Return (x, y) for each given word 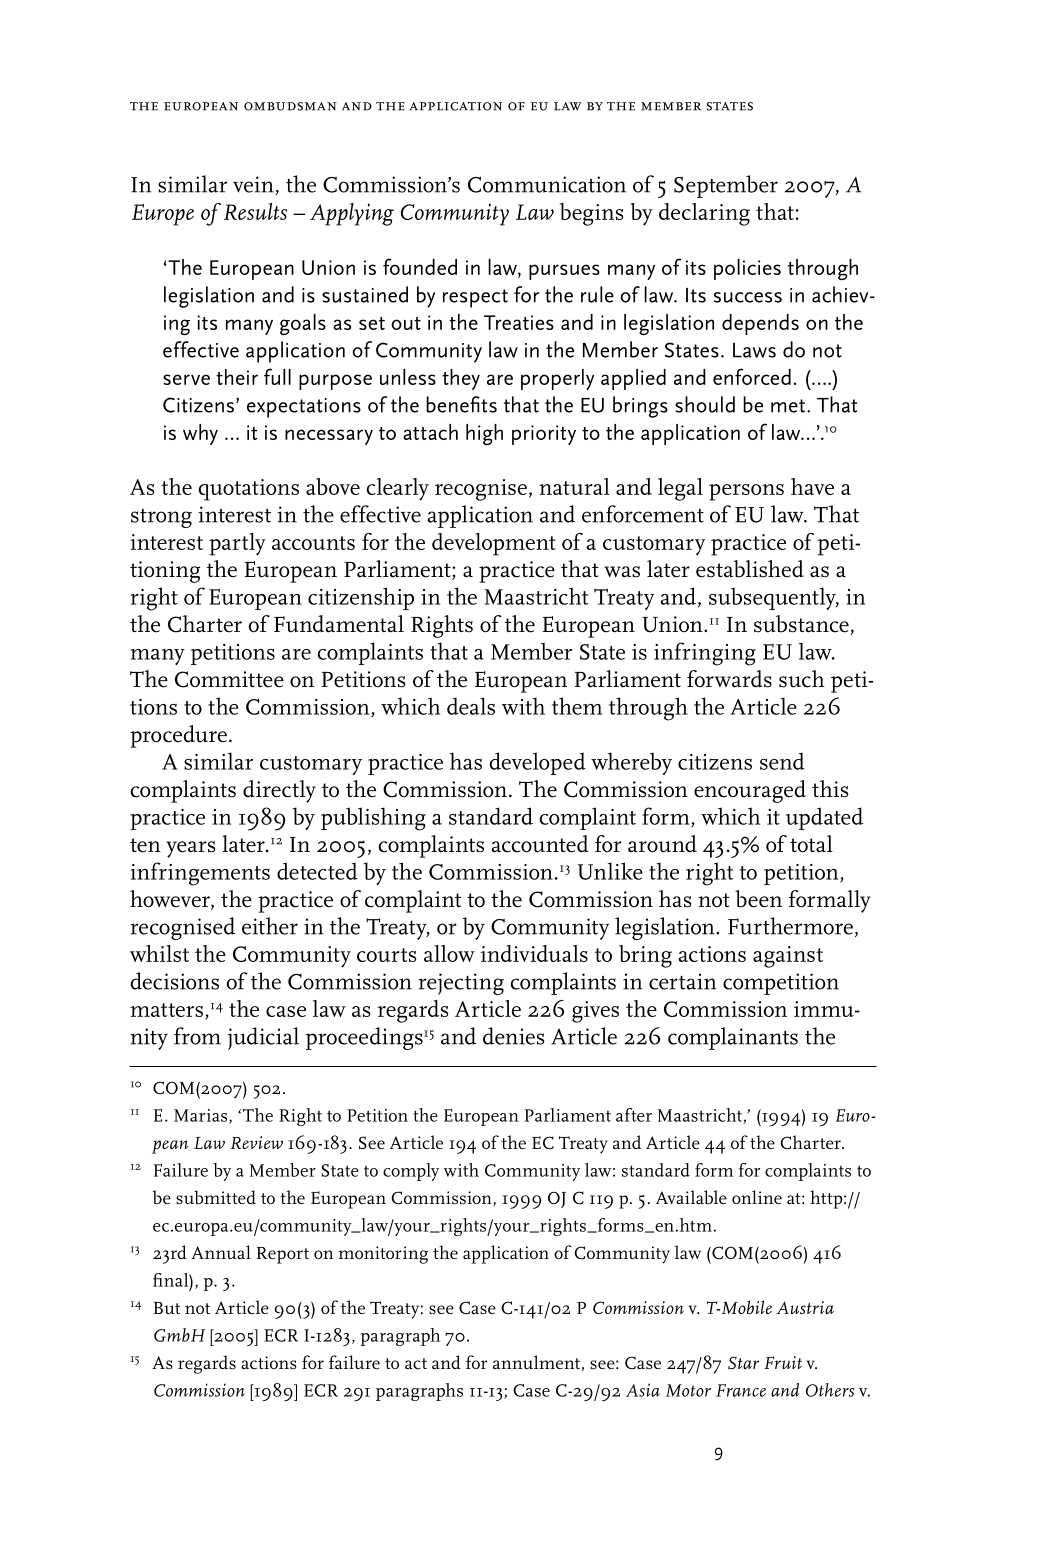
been (758, 899)
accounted (540, 844)
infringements (200, 874)
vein (254, 185)
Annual (221, 1252)
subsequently (773, 598)
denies (514, 1036)
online (757, 1197)
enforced (752, 376)
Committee (229, 679)
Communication (547, 184)
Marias (202, 1116)
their (237, 377)
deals (471, 706)
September (726, 186)
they (461, 379)
